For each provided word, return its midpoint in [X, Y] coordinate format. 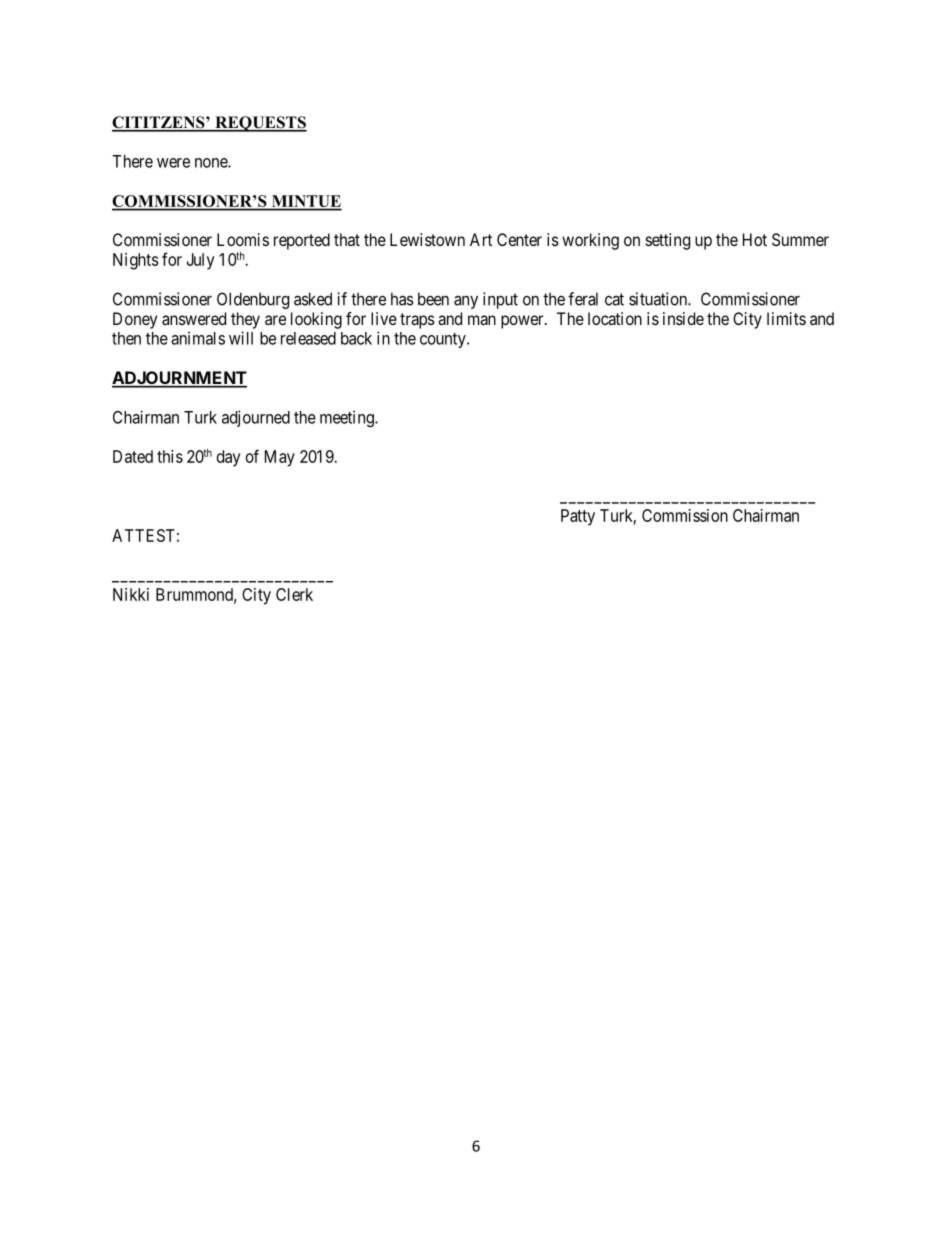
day [229, 458]
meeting [348, 418]
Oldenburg [253, 300]
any [466, 302]
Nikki [131, 594]
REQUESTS [260, 124]
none [212, 163]
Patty [578, 517]
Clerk [294, 594]
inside [683, 318]
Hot [755, 239]
